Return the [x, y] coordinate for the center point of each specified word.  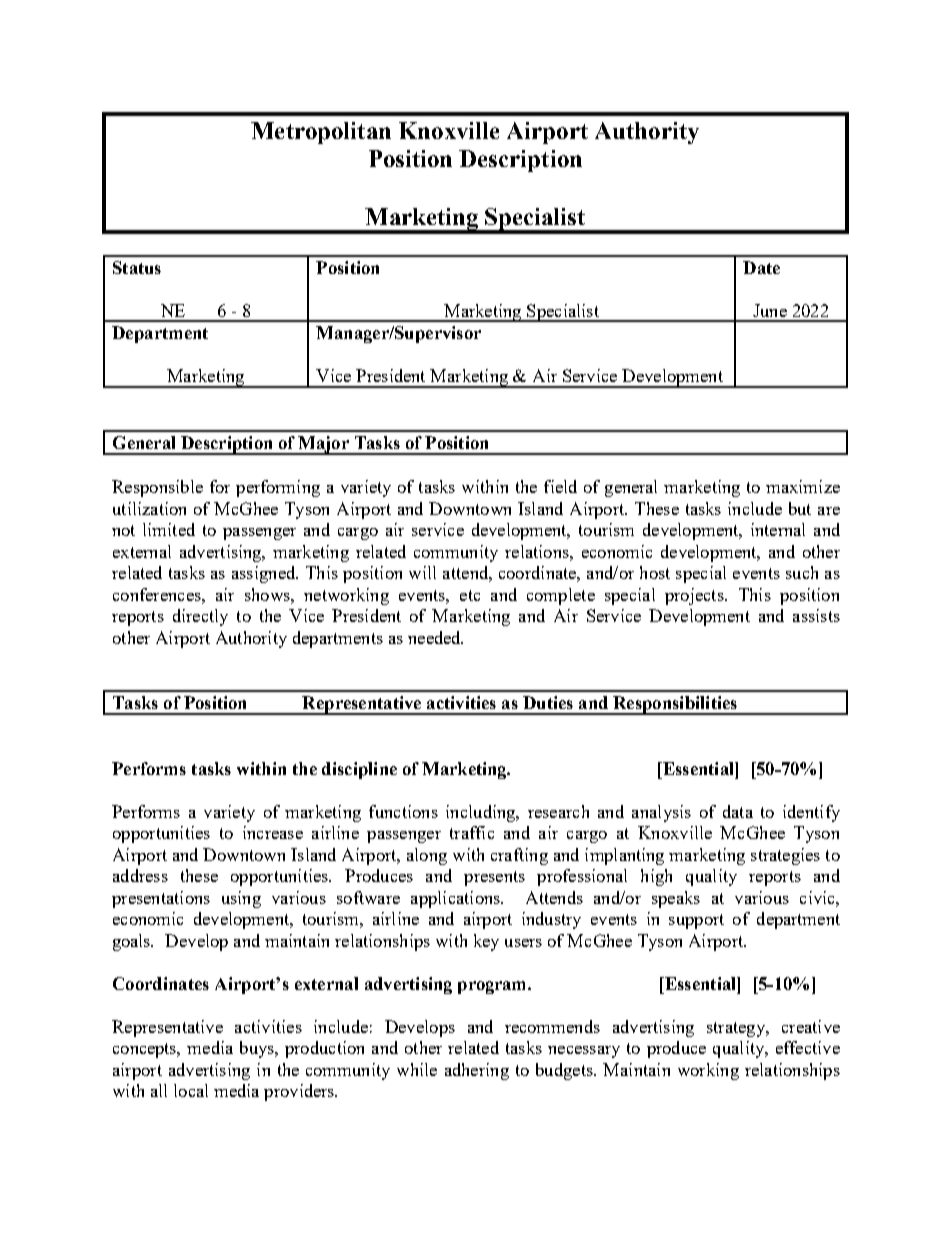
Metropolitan [321, 133]
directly [200, 617]
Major [323, 445]
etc [470, 595]
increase [273, 832]
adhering [477, 1071]
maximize [803, 486]
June [770, 310]
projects [695, 596]
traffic [472, 832]
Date [761, 267]
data [738, 811]
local [191, 1090]
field [560, 486]
